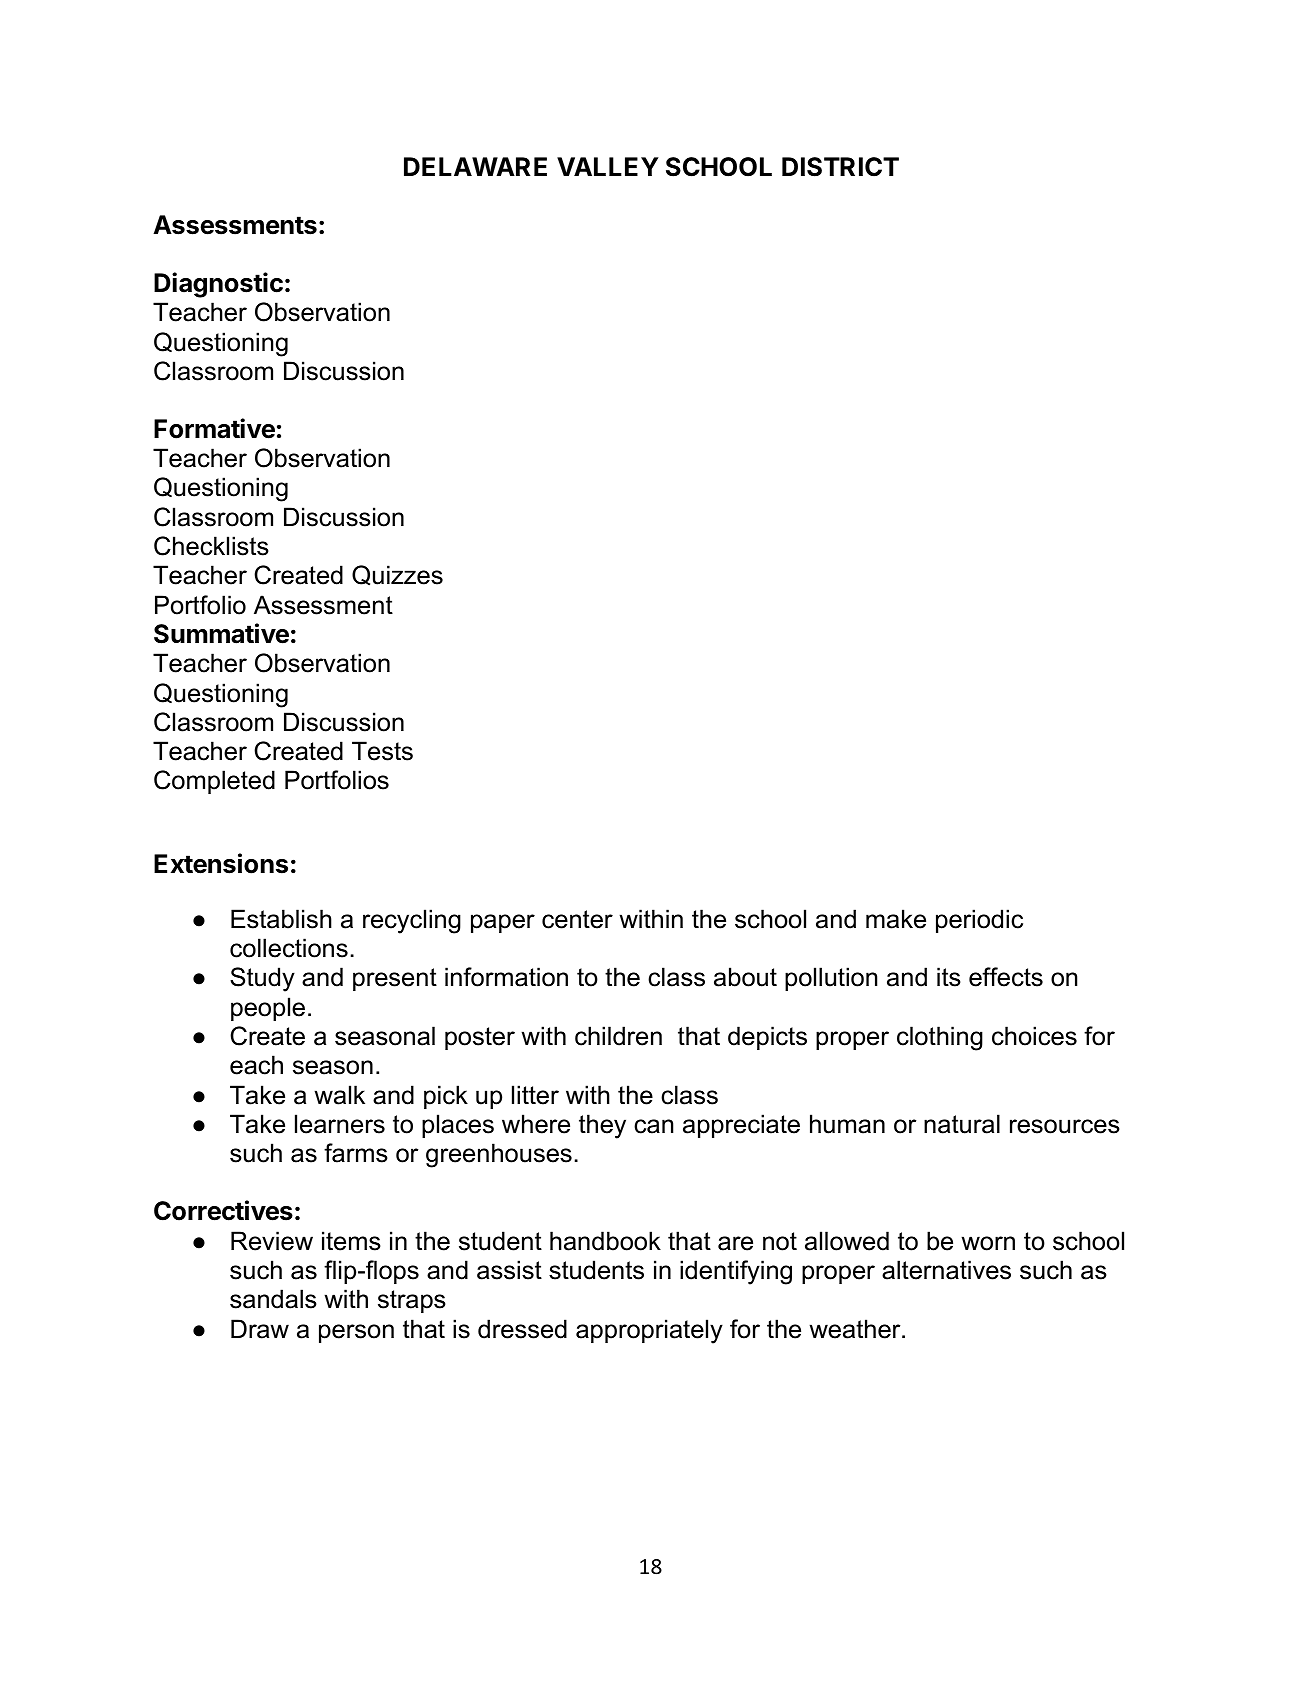 The height and width of the screenshot is (1683, 1301). I want to click on DISTRICT, so click(840, 167).
